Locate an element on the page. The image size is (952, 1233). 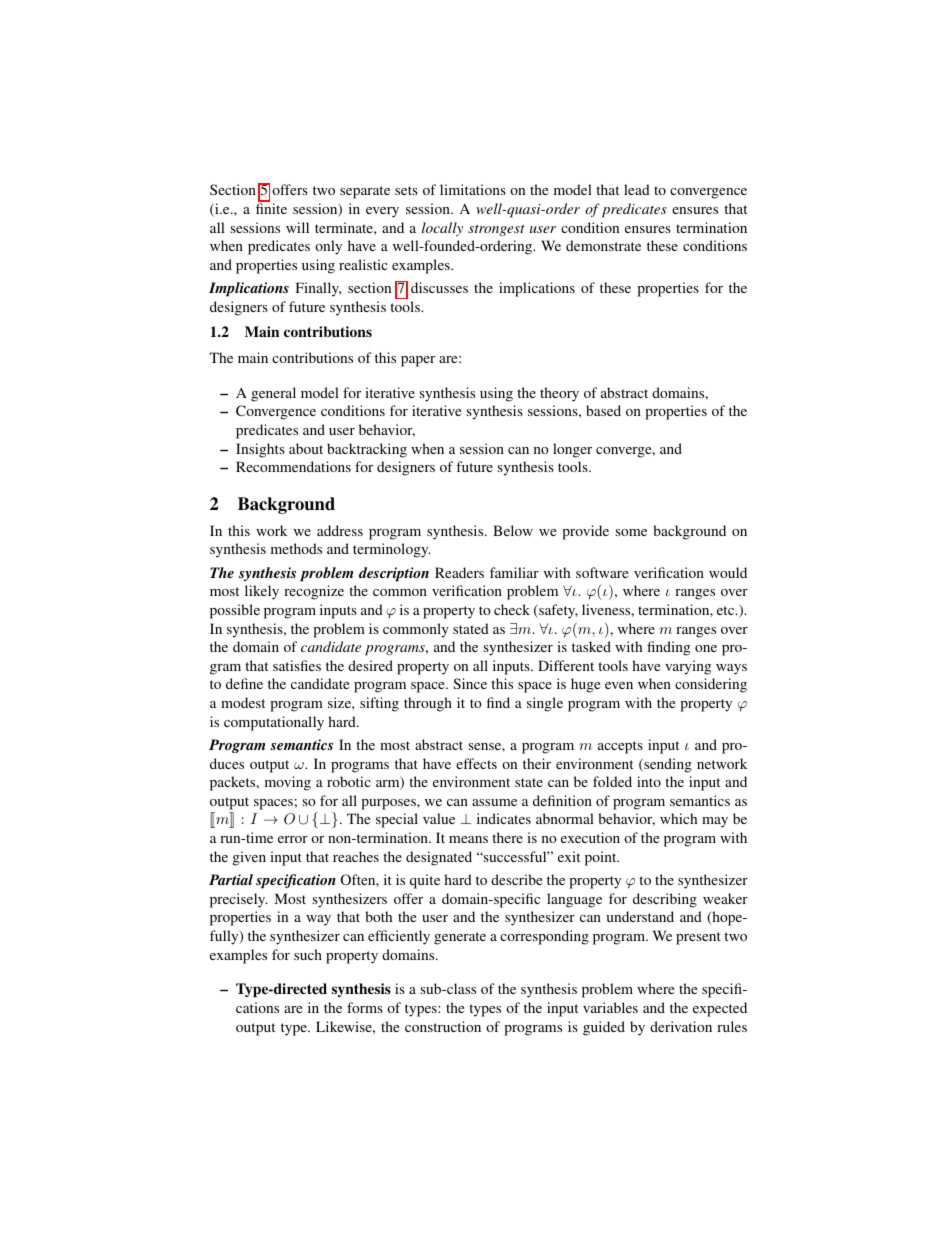
strongest is located at coordinates (496, 230).
